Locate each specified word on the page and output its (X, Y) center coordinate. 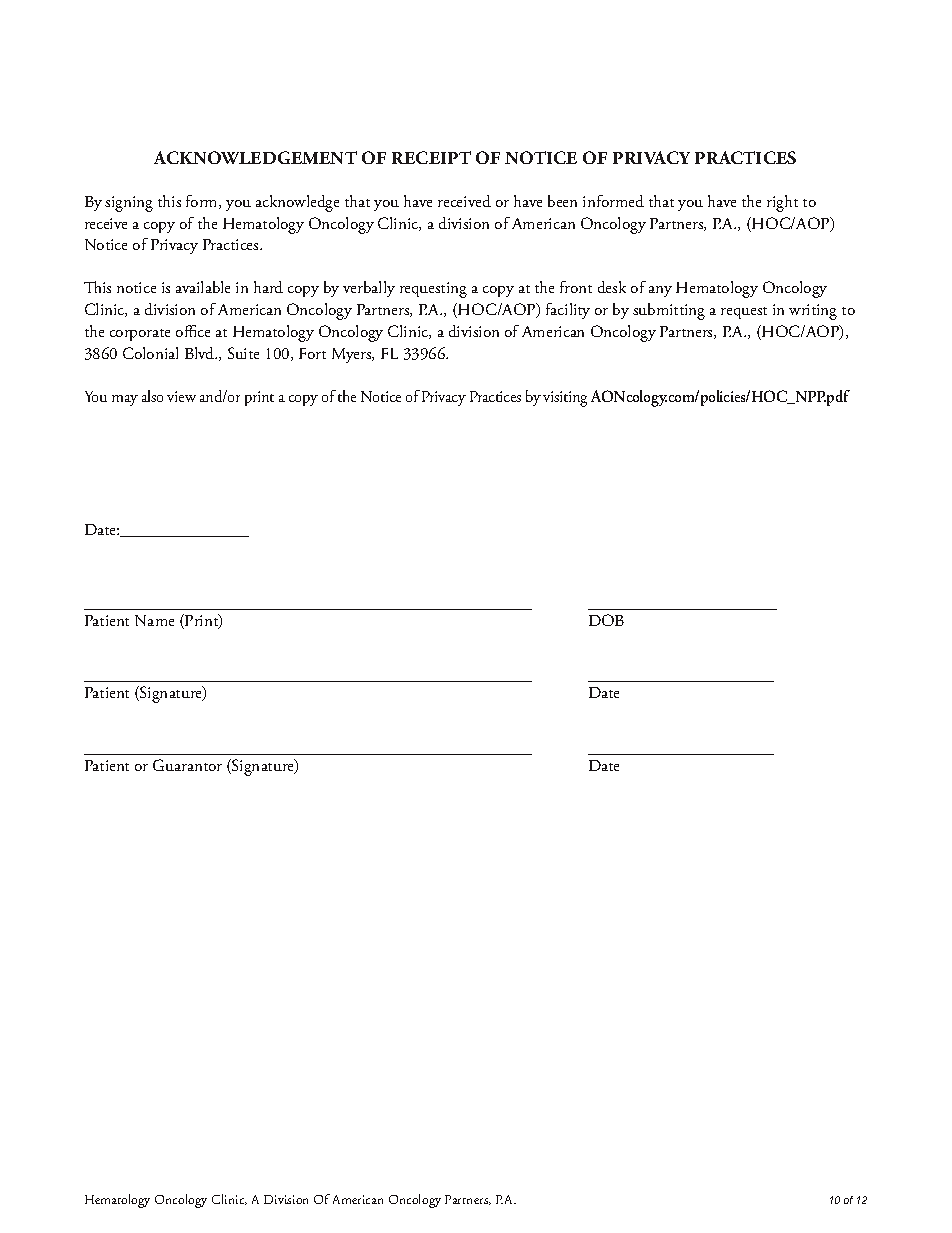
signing (129, 204)
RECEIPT (431, 157)
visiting (565, 399)
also (152, 396)
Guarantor (187, 765)
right (782, 203)
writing (813, 312)
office (193, 331)
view (181, 396)
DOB (606, 620)
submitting (669, 311)
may (125, 400)
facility (568, 311)
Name (154, 620)
